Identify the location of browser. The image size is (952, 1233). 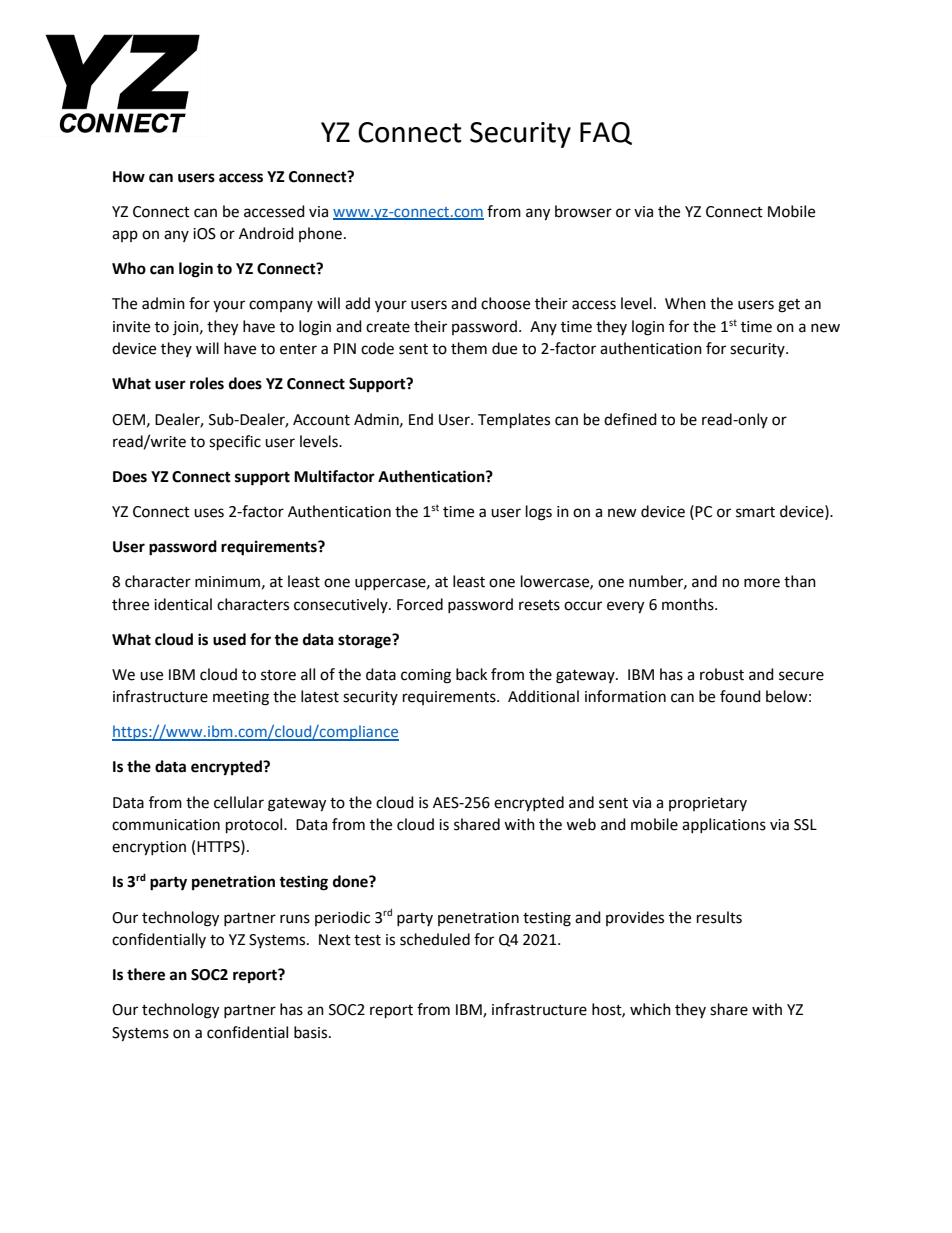
(583, 211).
